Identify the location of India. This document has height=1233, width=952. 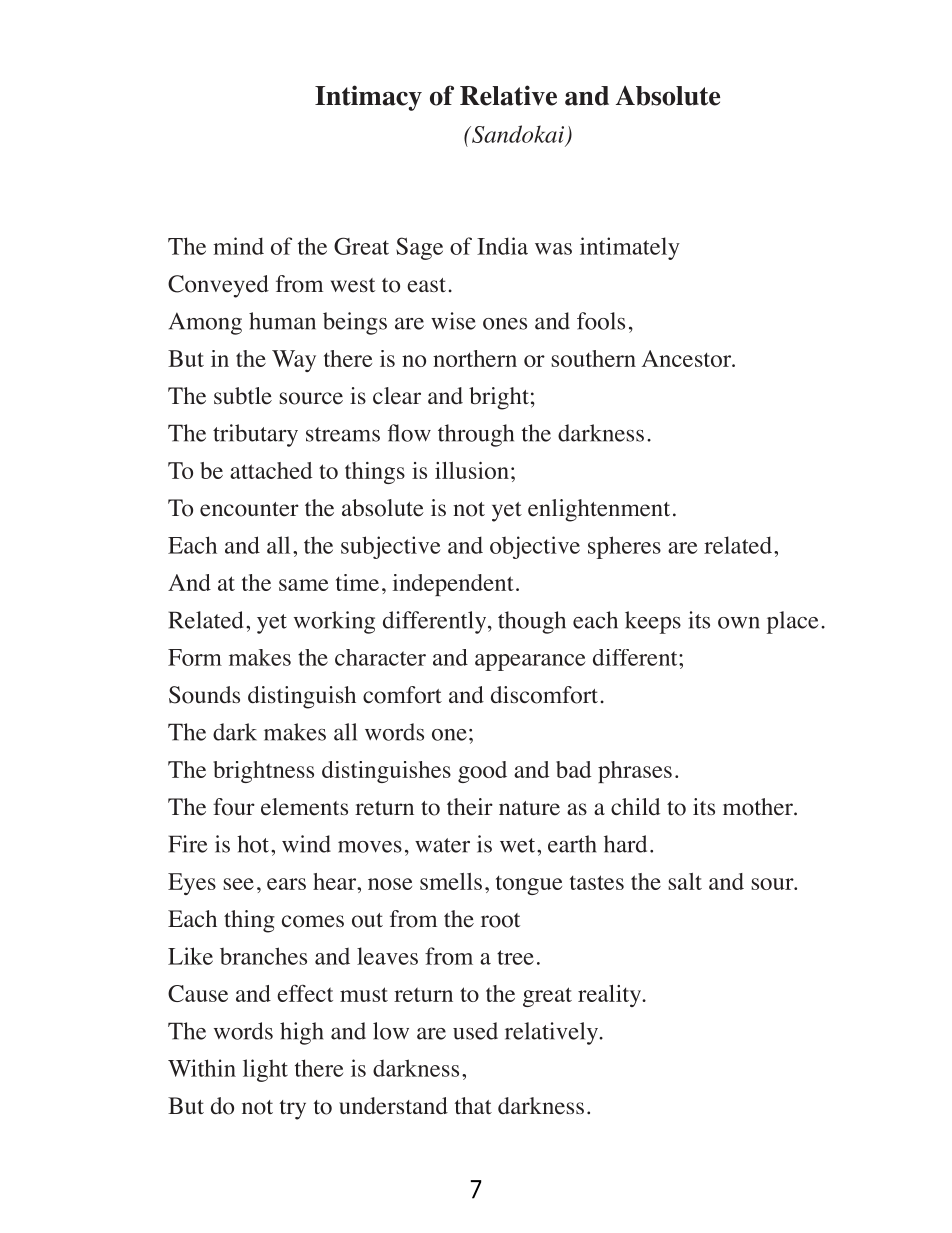
(502, 246).
